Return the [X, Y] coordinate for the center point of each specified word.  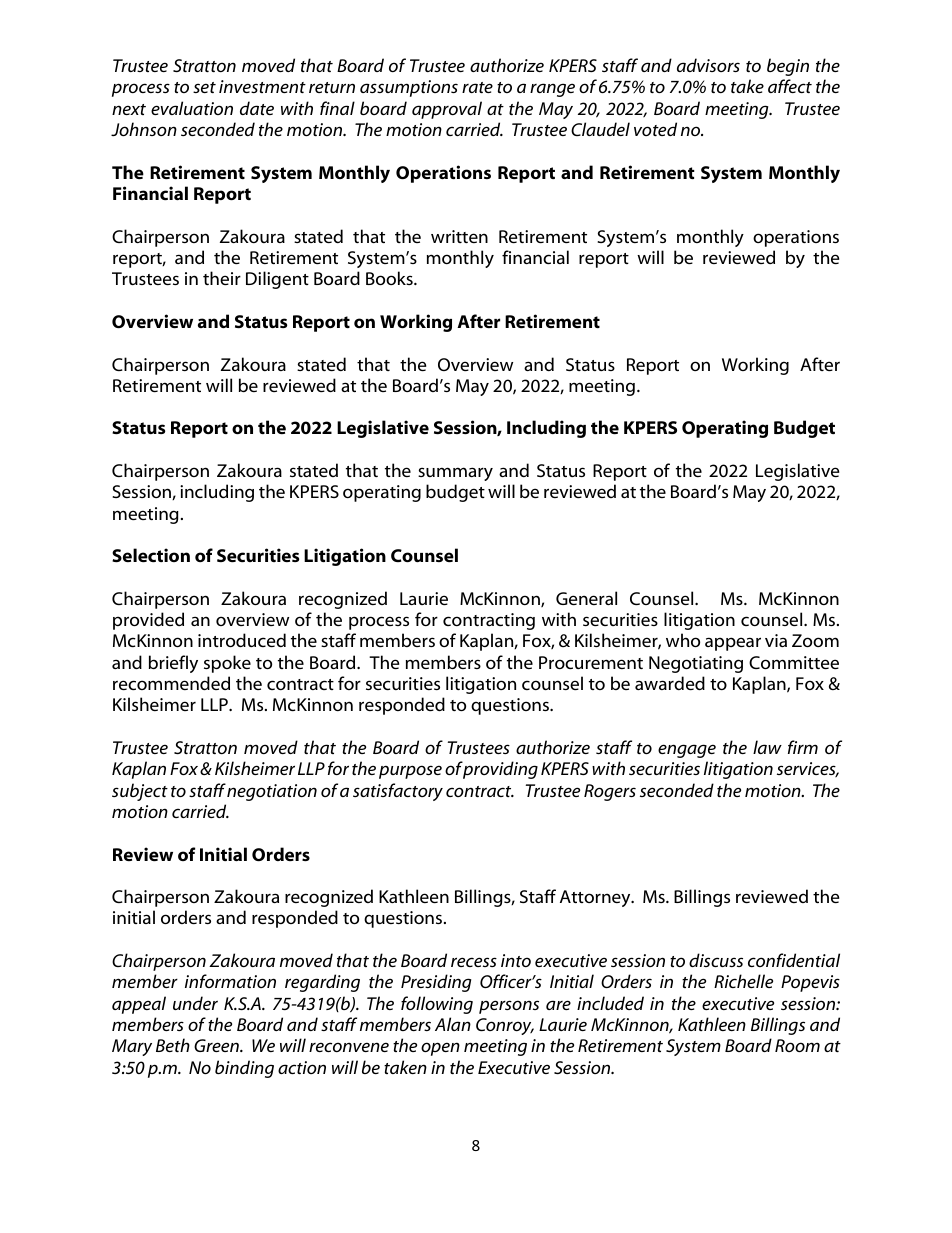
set [204, 87]
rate [477, 87]
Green [217, 1045]
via [776, 640]
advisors [708, 65]
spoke [227, 664]
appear [733, 644]
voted [655, 129]
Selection [151, 555]
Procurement [591, 662]
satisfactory [398, 792]
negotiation [272, 792]
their [222, 278]
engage [687, 751]
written [459, 236]
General [586, 598]
